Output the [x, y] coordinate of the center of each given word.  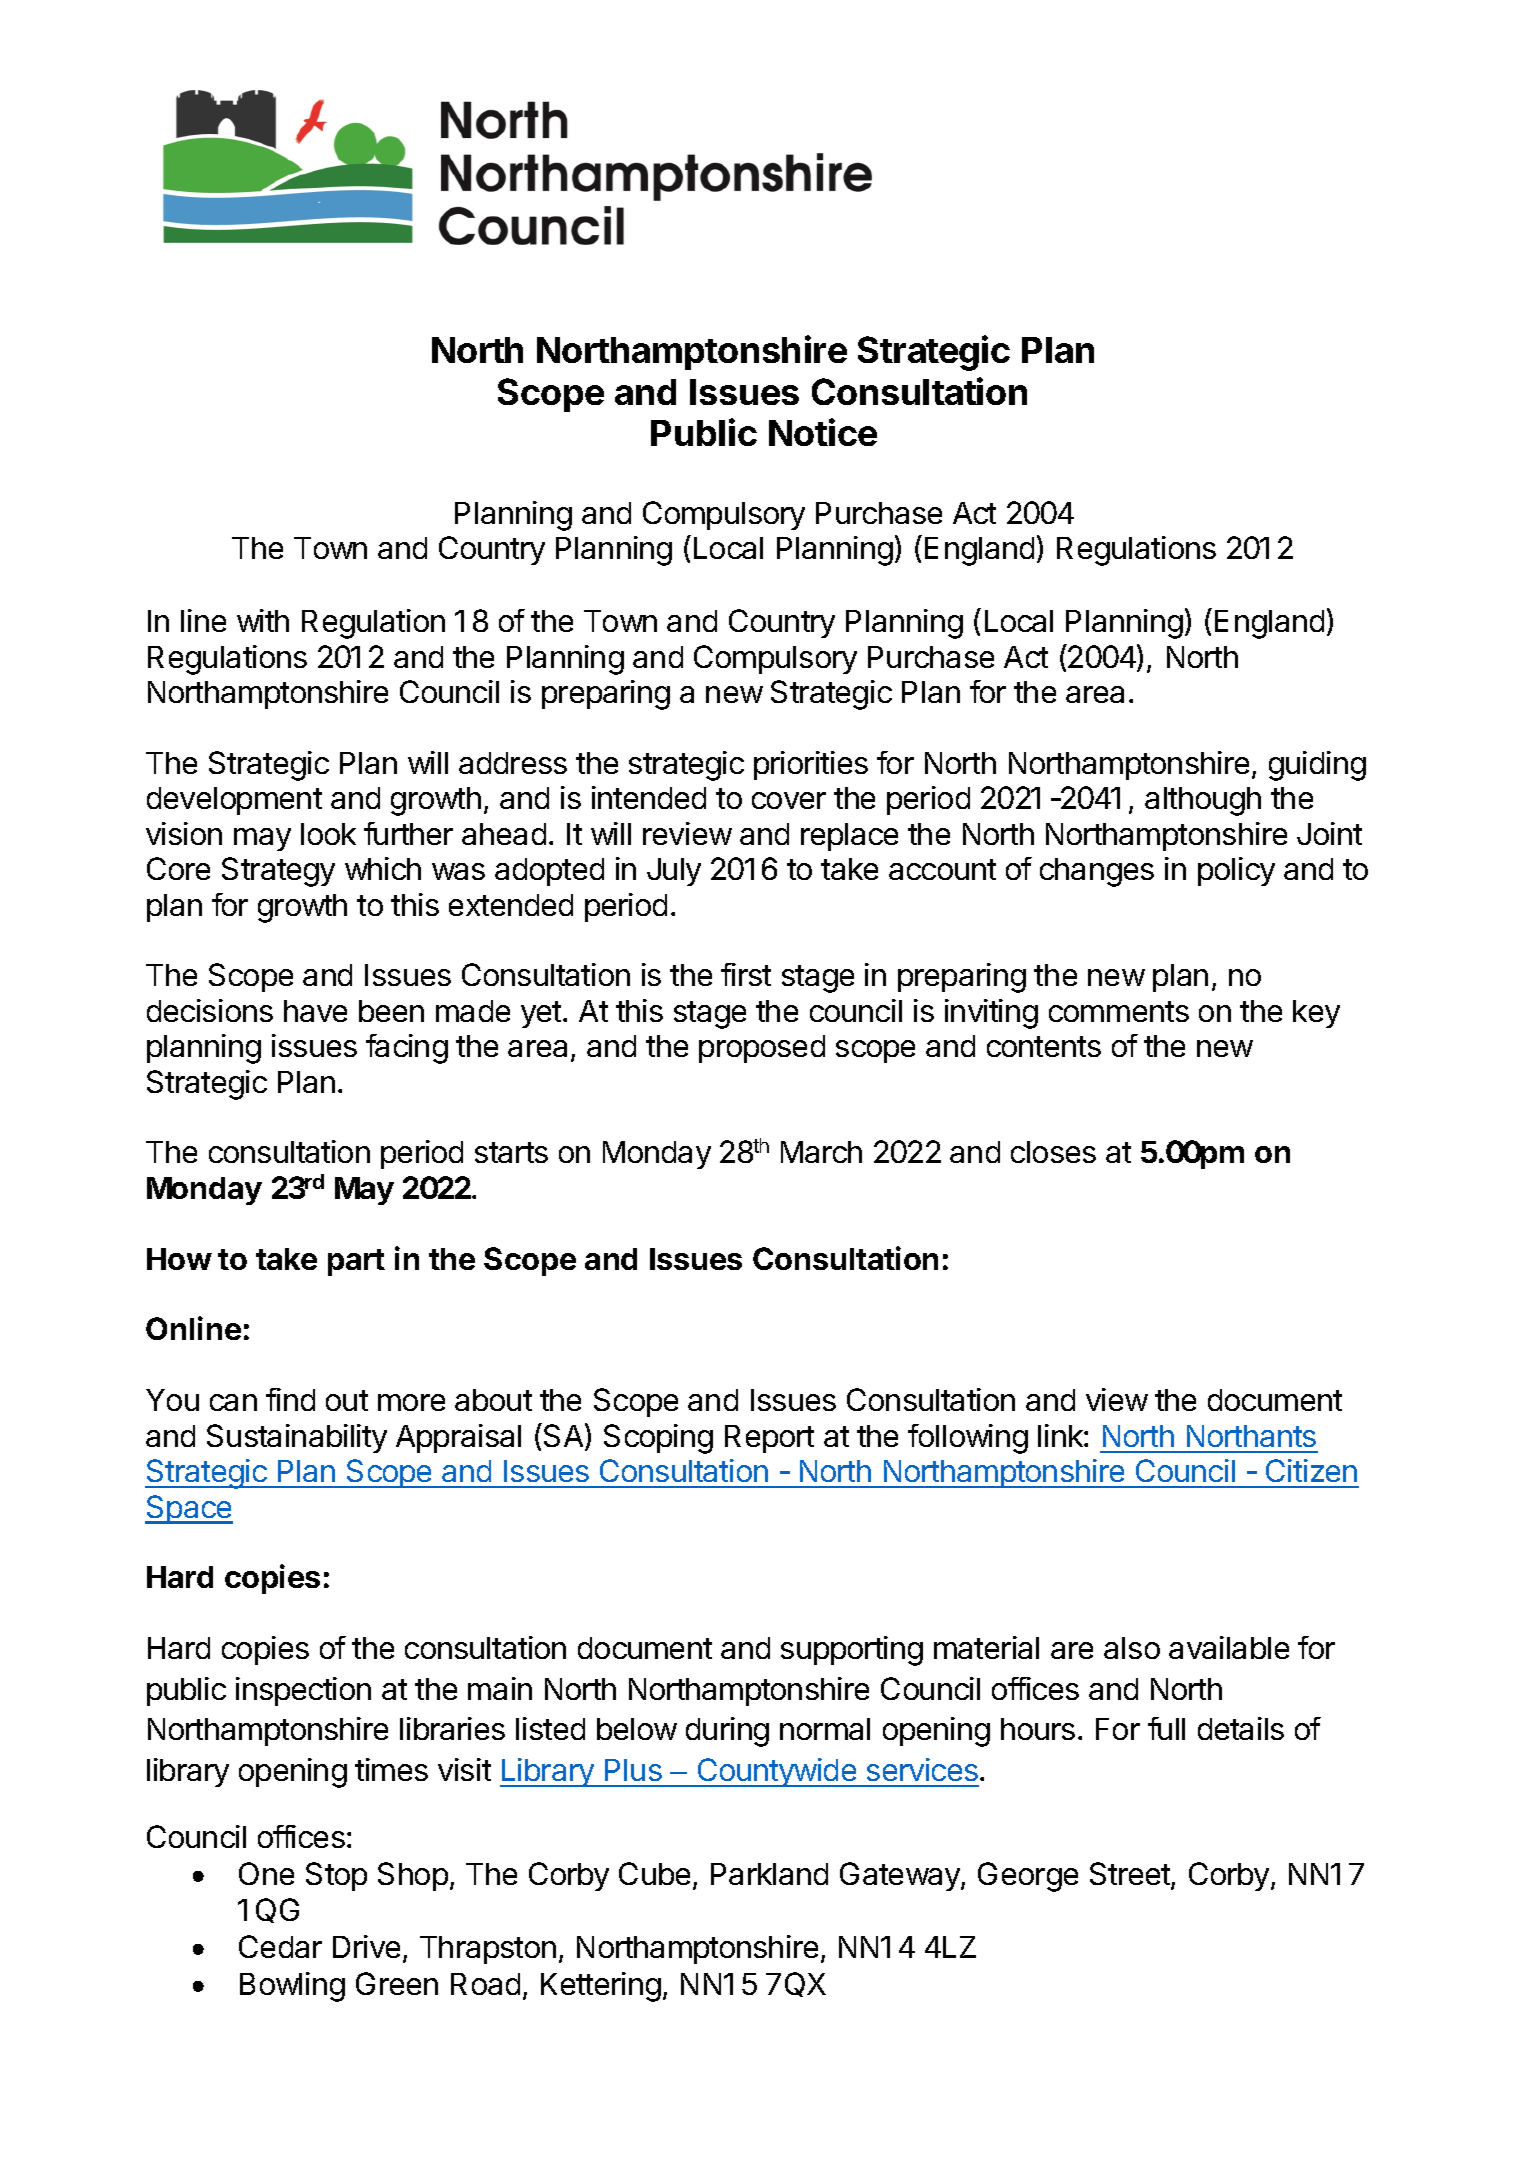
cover [789, 800]
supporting [852, 1651]
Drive [366, 1946]
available [1229, 1647]
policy [1236, 871]
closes [1053, 1152]
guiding [1317, 766]
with [263, 620]
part [356, 1262]
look [328, 834]
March [821, 1152]
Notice [823, 432]
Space [189, 1509]
